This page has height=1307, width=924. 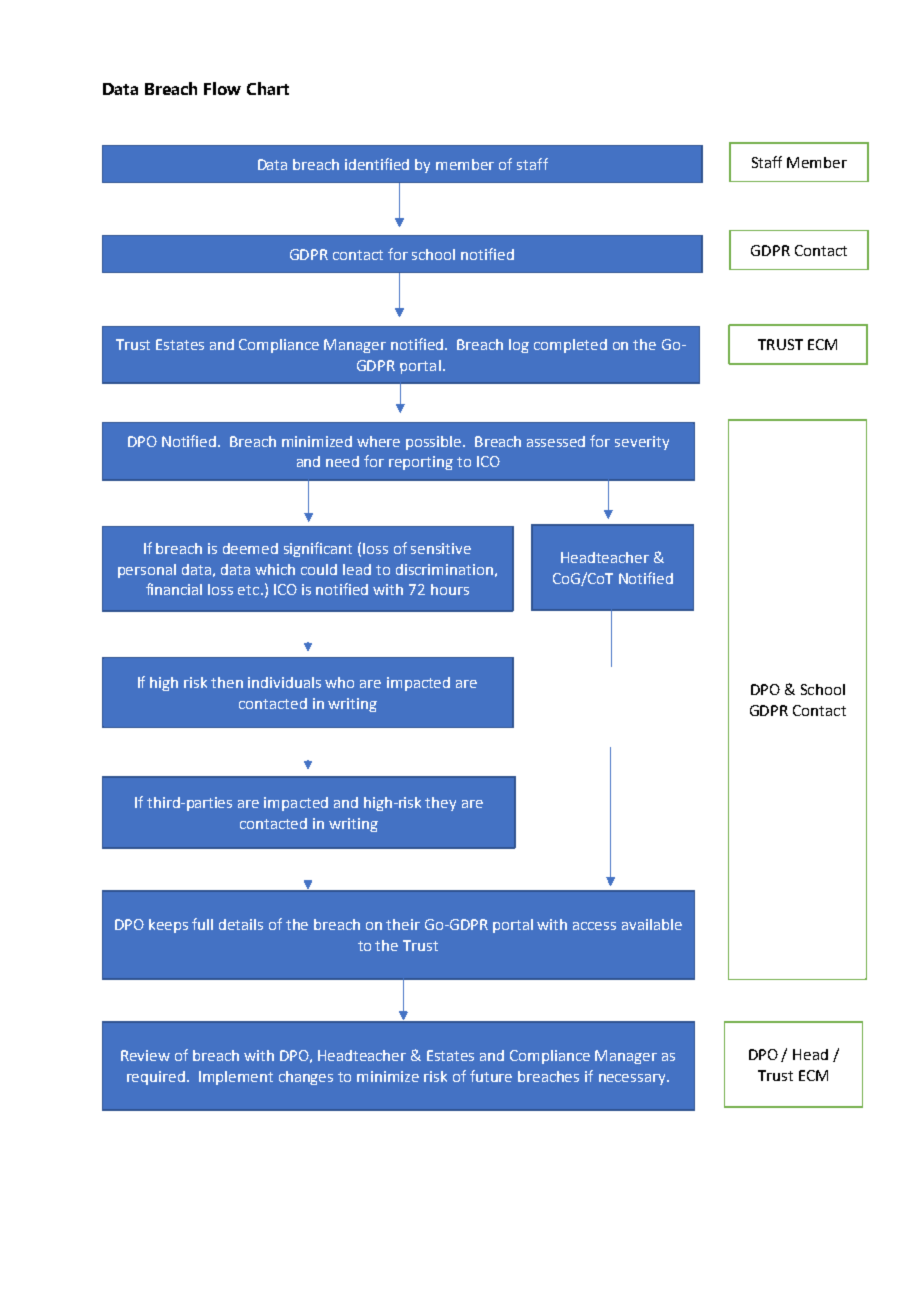 What do you see at coordinates (236, 1078) in the page?
I see `Implement` at bounding box center [236, 1078].
